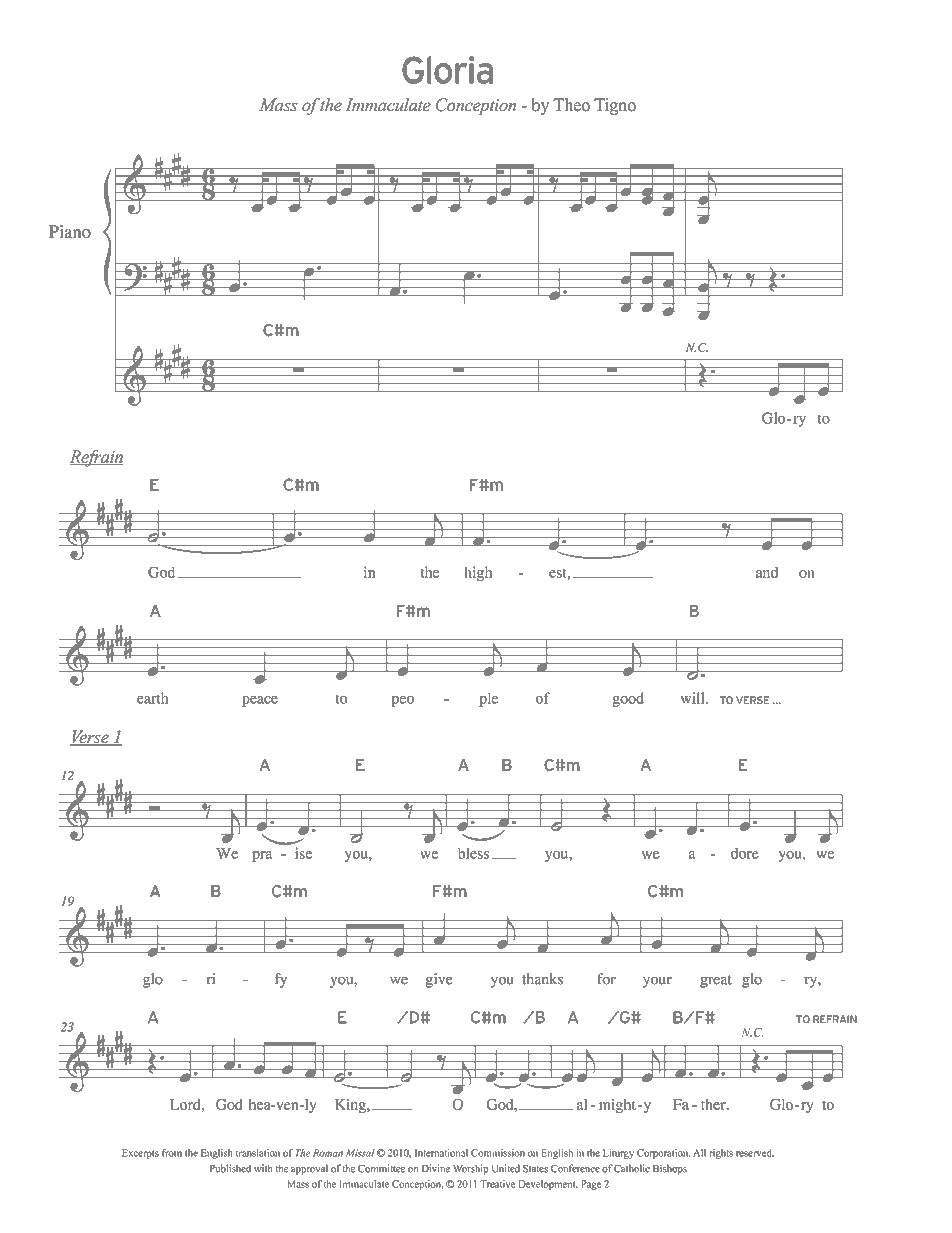  What do you see at coordinates (441, 1153) in the screenshot?
I see `International` at bounding box center [441, 1153].
